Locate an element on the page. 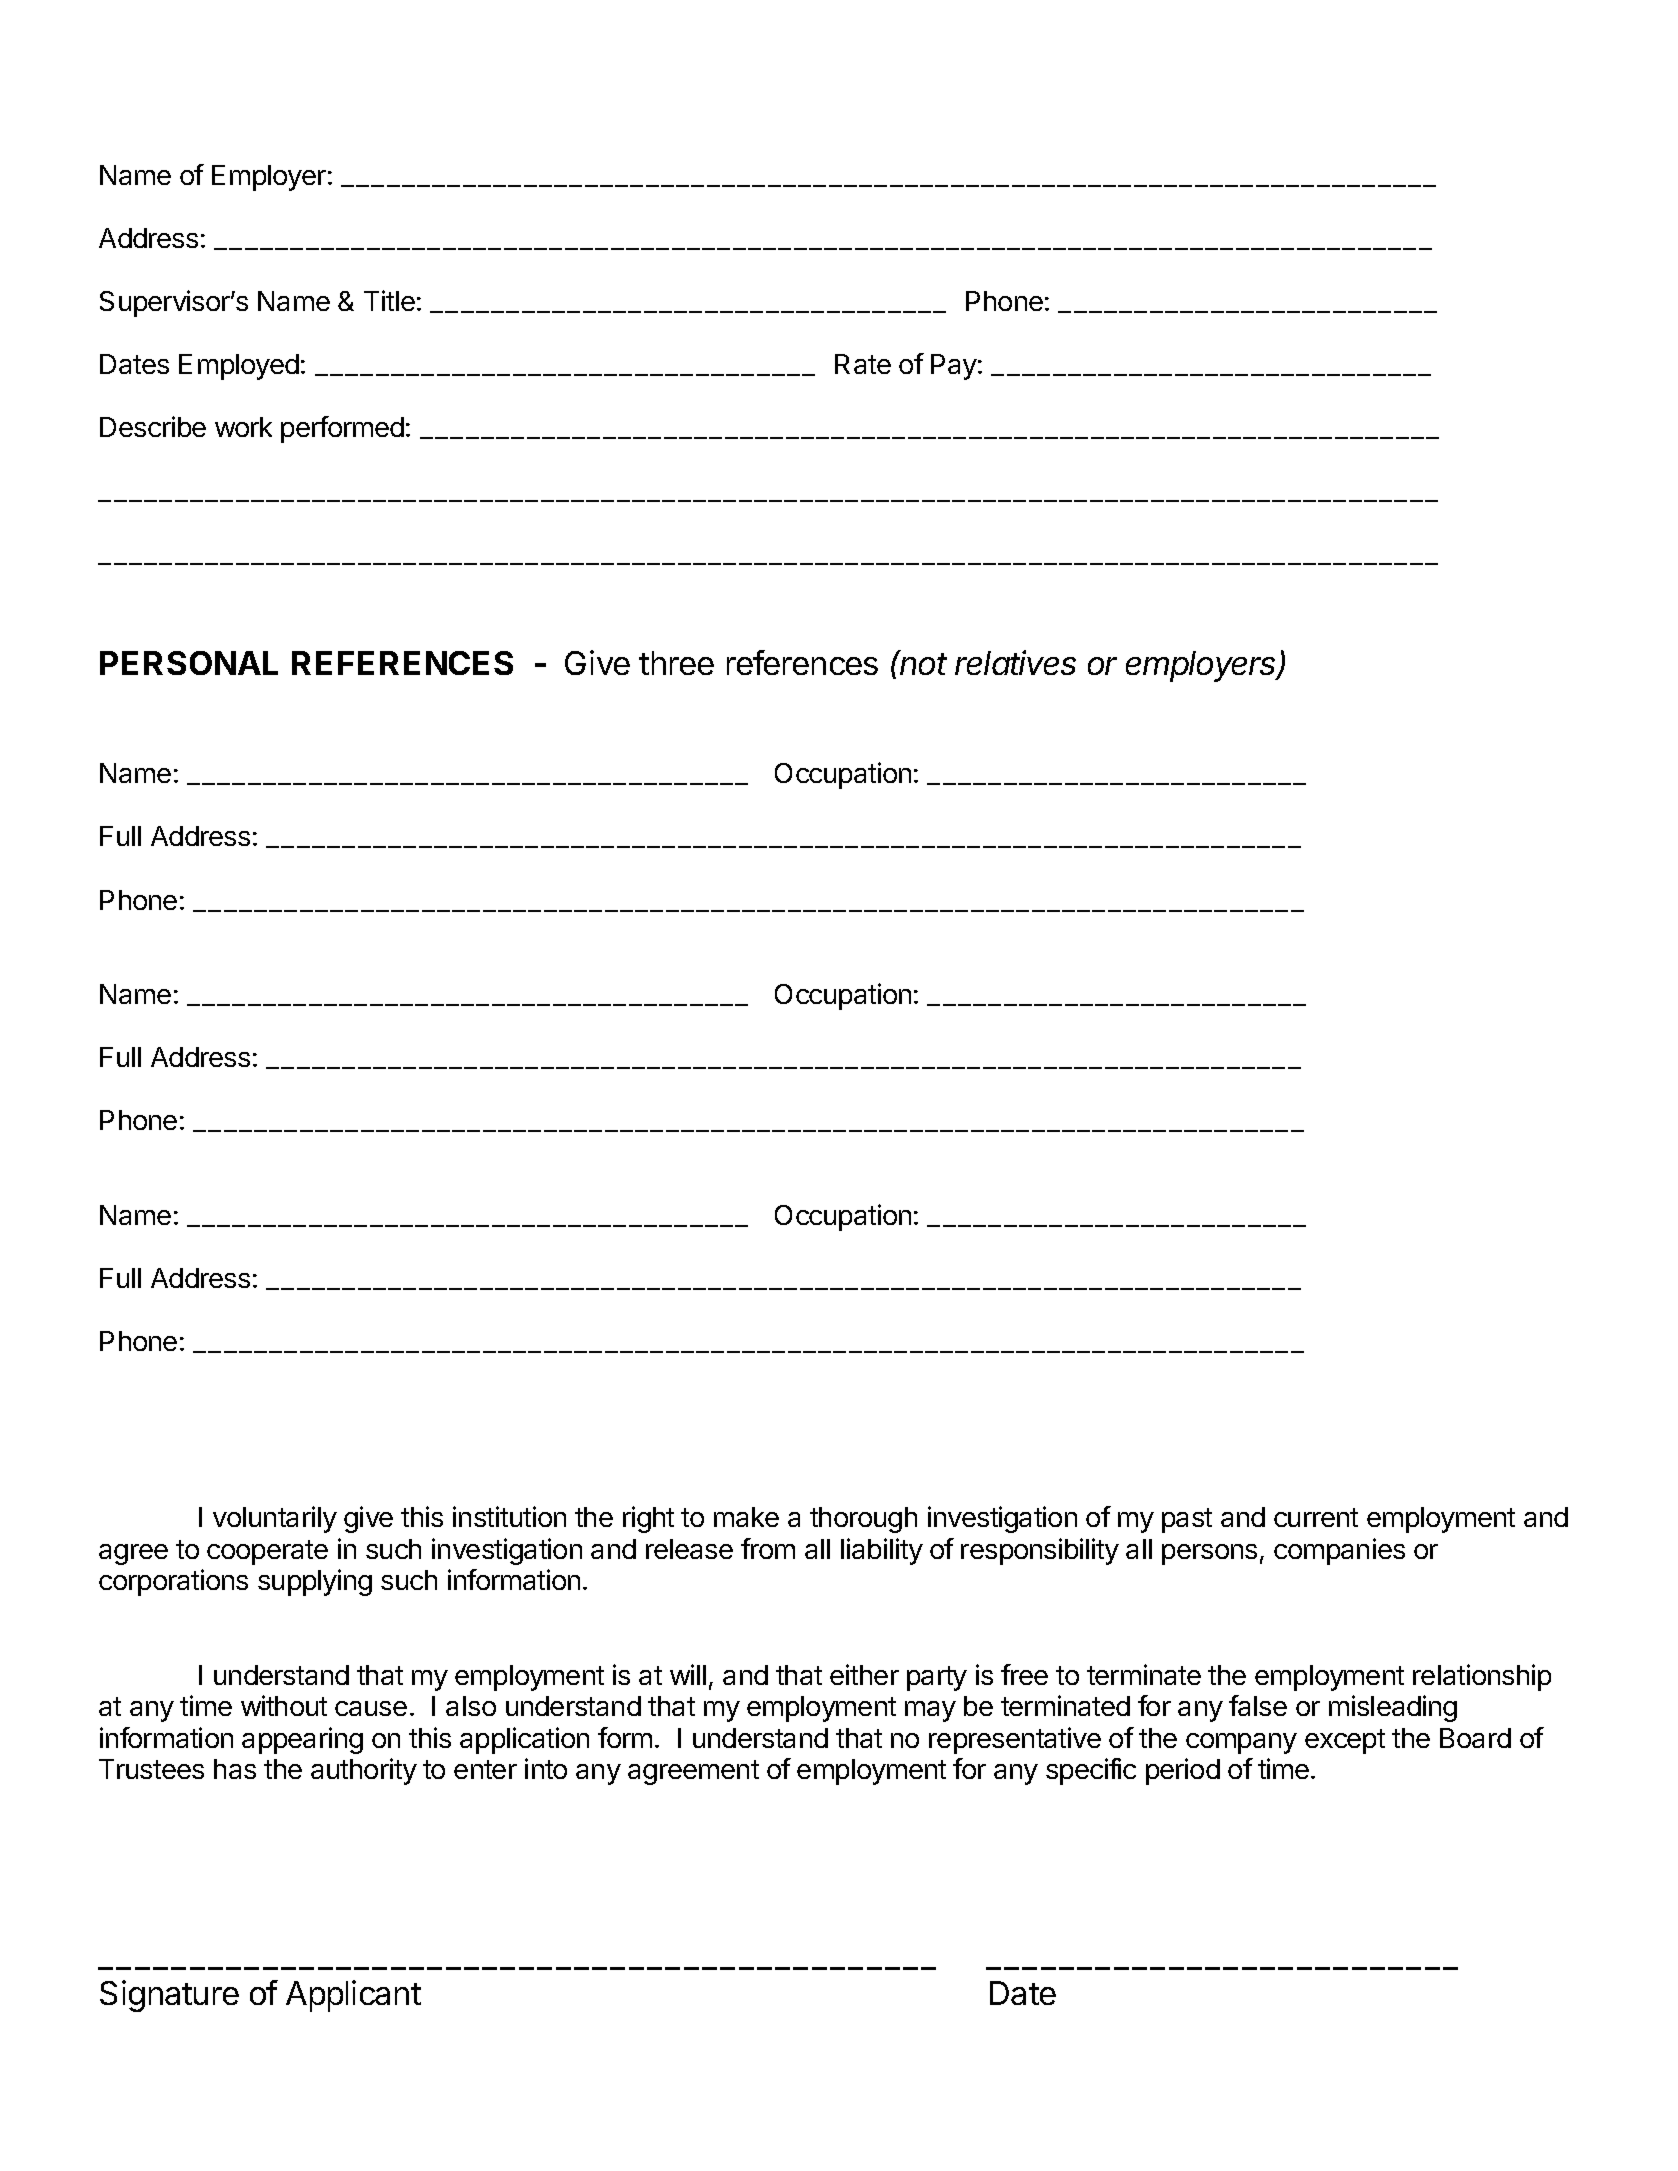 This page has width=1678, height=2171. Applicant is located at coordinates (353, 1996).
